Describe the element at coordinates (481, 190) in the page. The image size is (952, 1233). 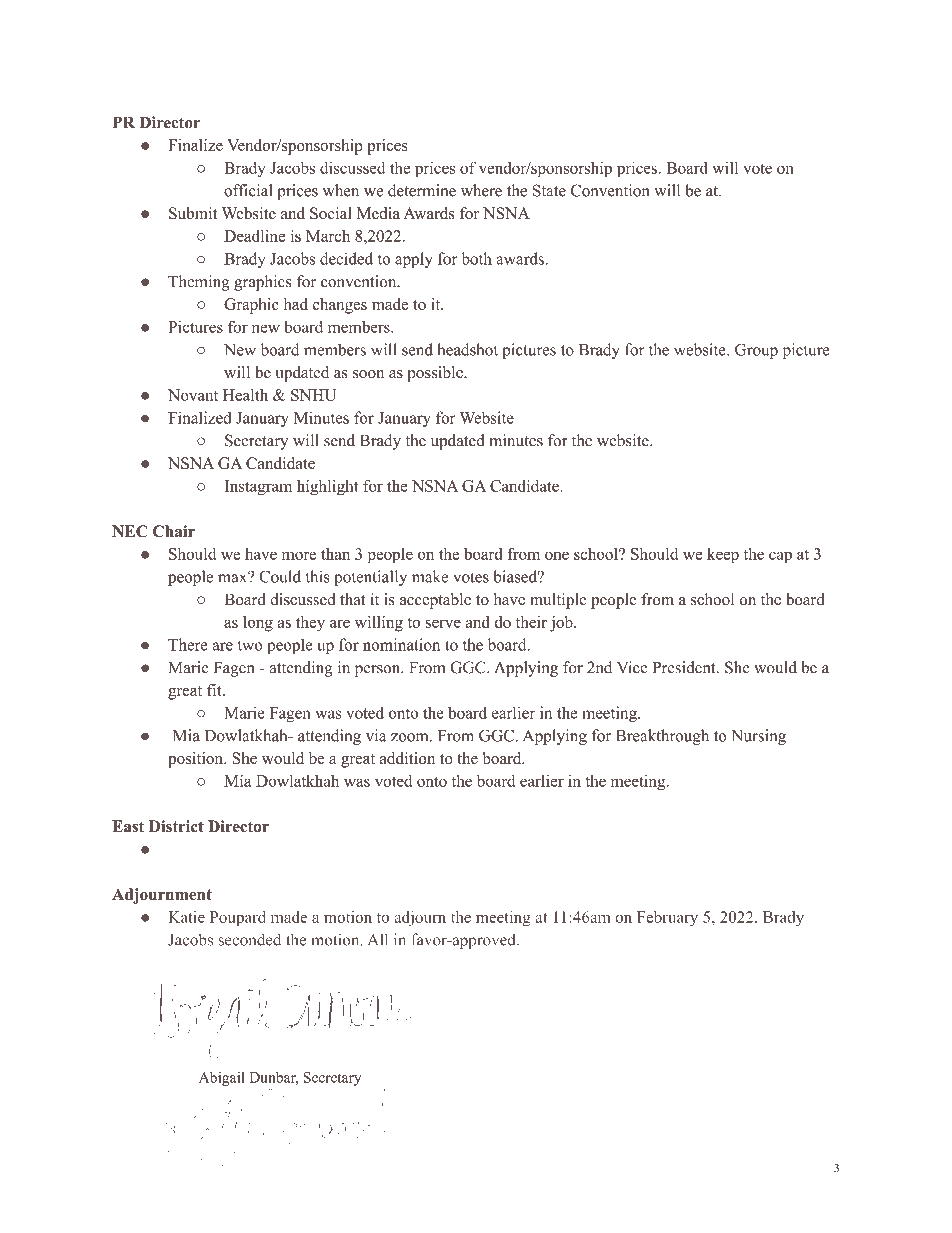
I see `where` at that location.
